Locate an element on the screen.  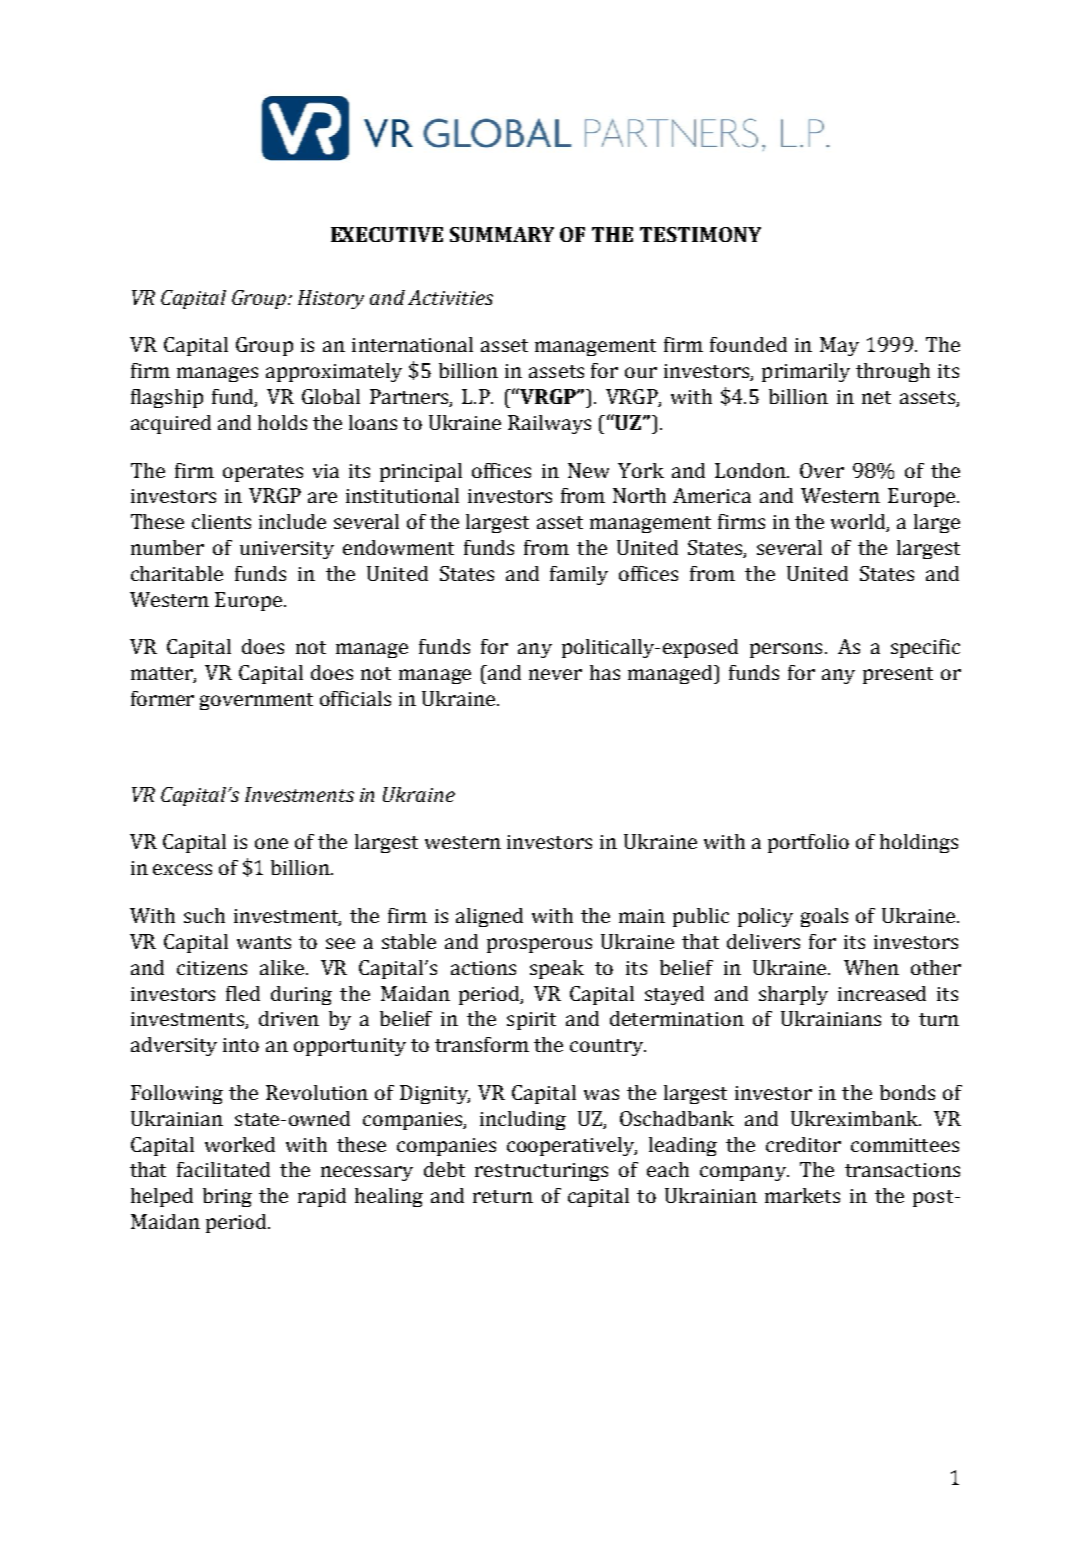
cooperatively is located at coordinates (572, 1146).
